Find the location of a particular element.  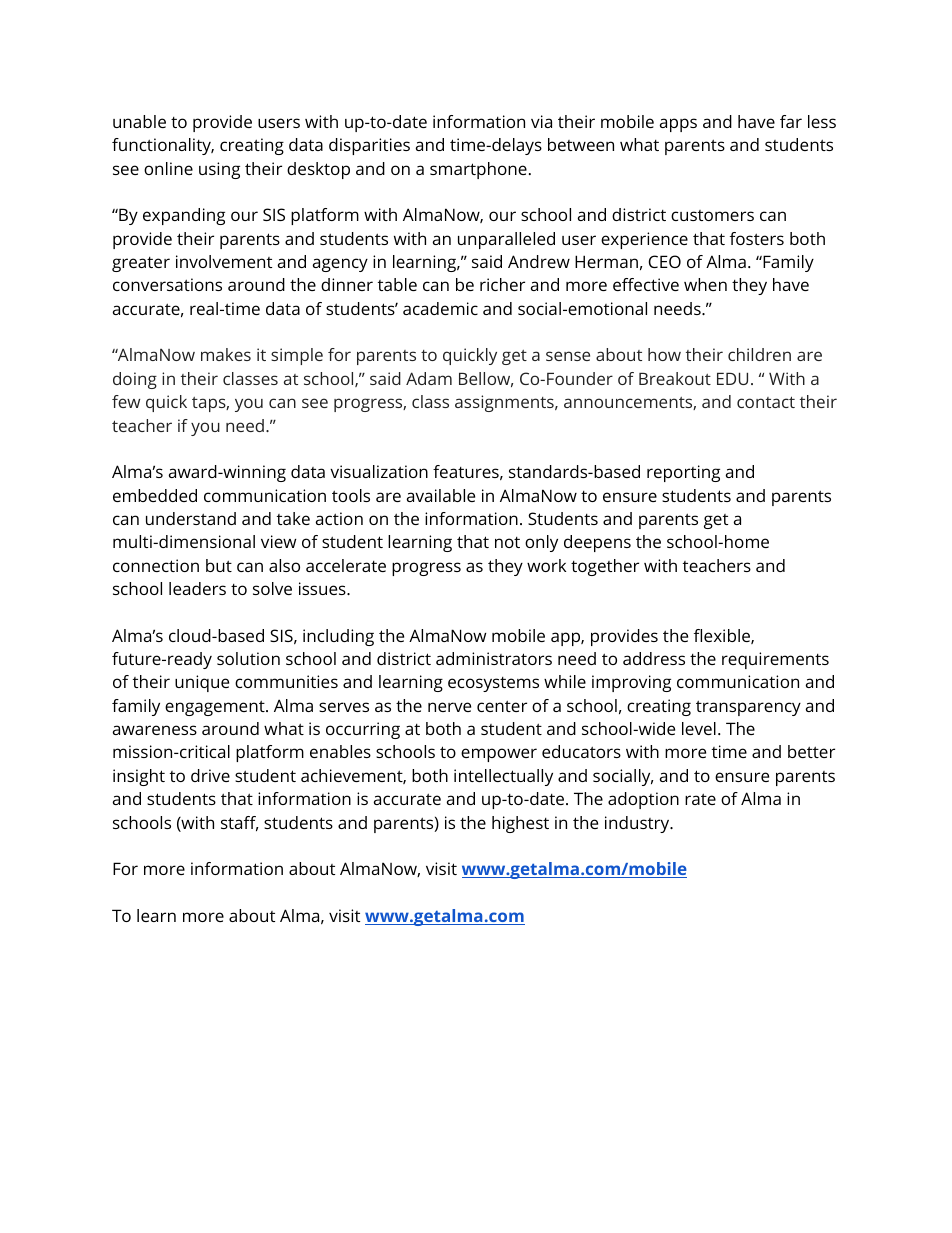

staff is located at coordinates (239, 823).
